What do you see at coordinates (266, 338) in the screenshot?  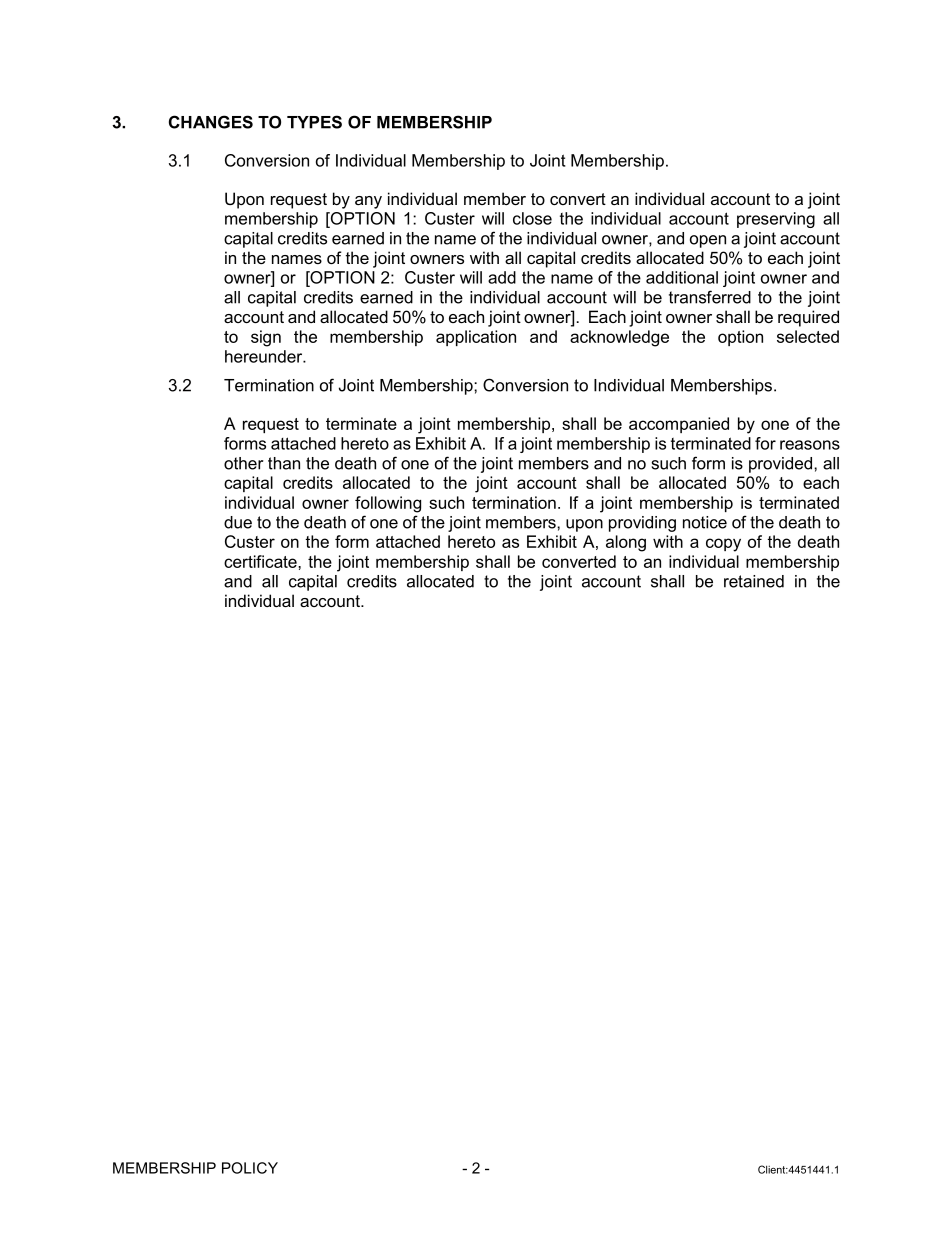 I see `sign` at bounding box center [266, 338].
